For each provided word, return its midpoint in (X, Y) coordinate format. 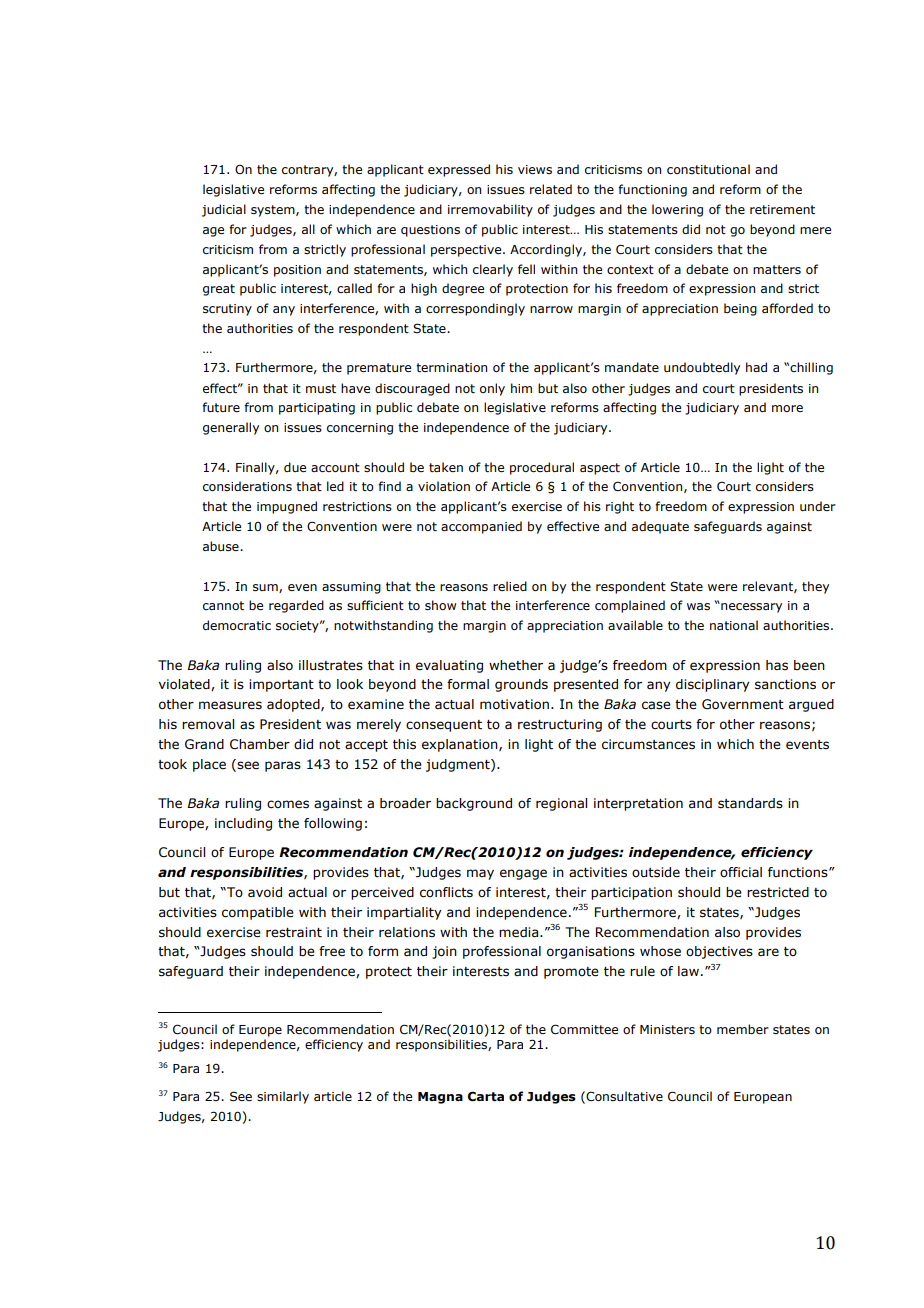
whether (516, 665)
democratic (237, 625)
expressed (459, 170)
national (734, 625)
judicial (224, 210)
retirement (782, 209)
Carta (486, 1096)
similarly (283, 1097)
